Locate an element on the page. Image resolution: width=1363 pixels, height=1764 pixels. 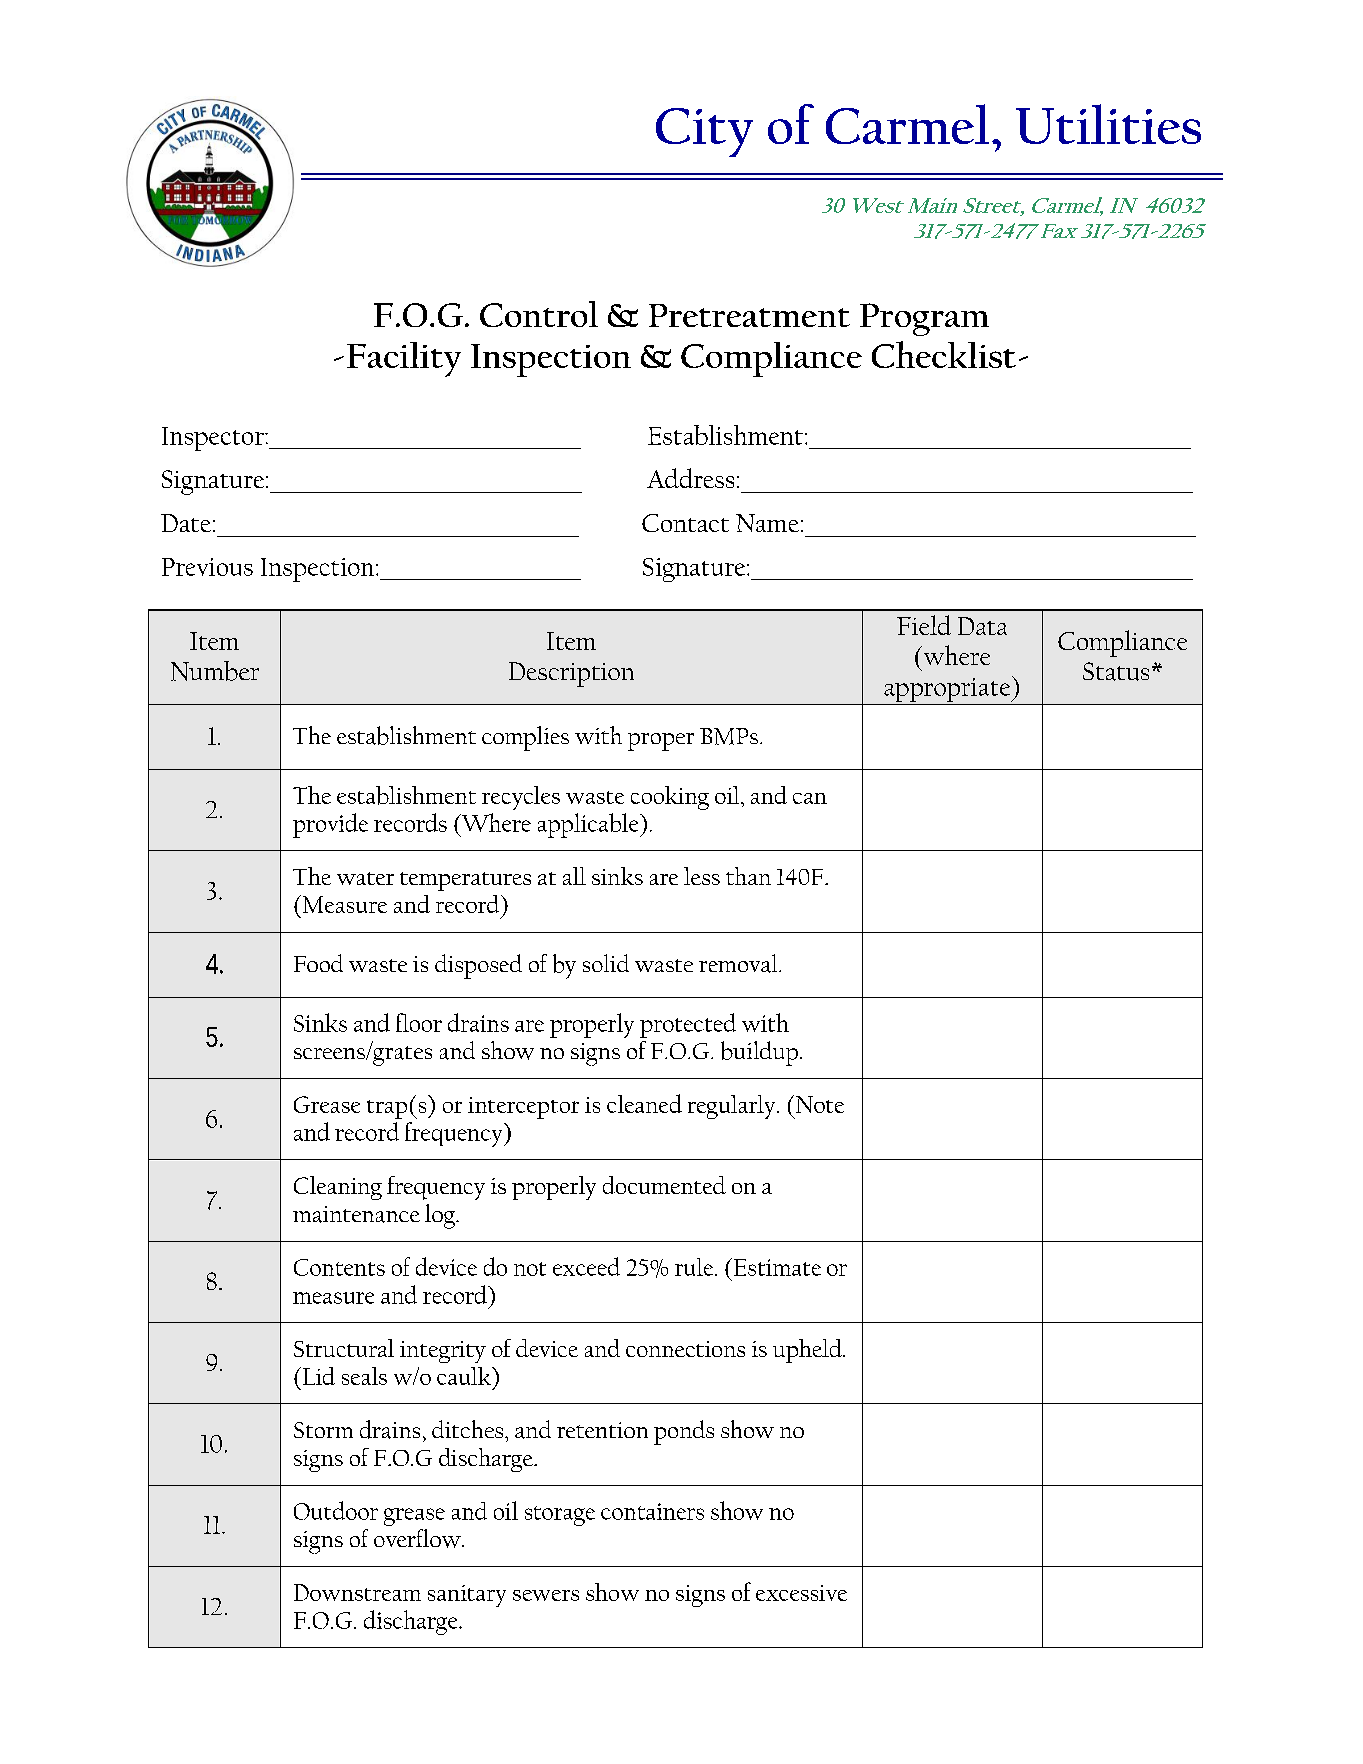
can is located at coordinates (810, 798).
